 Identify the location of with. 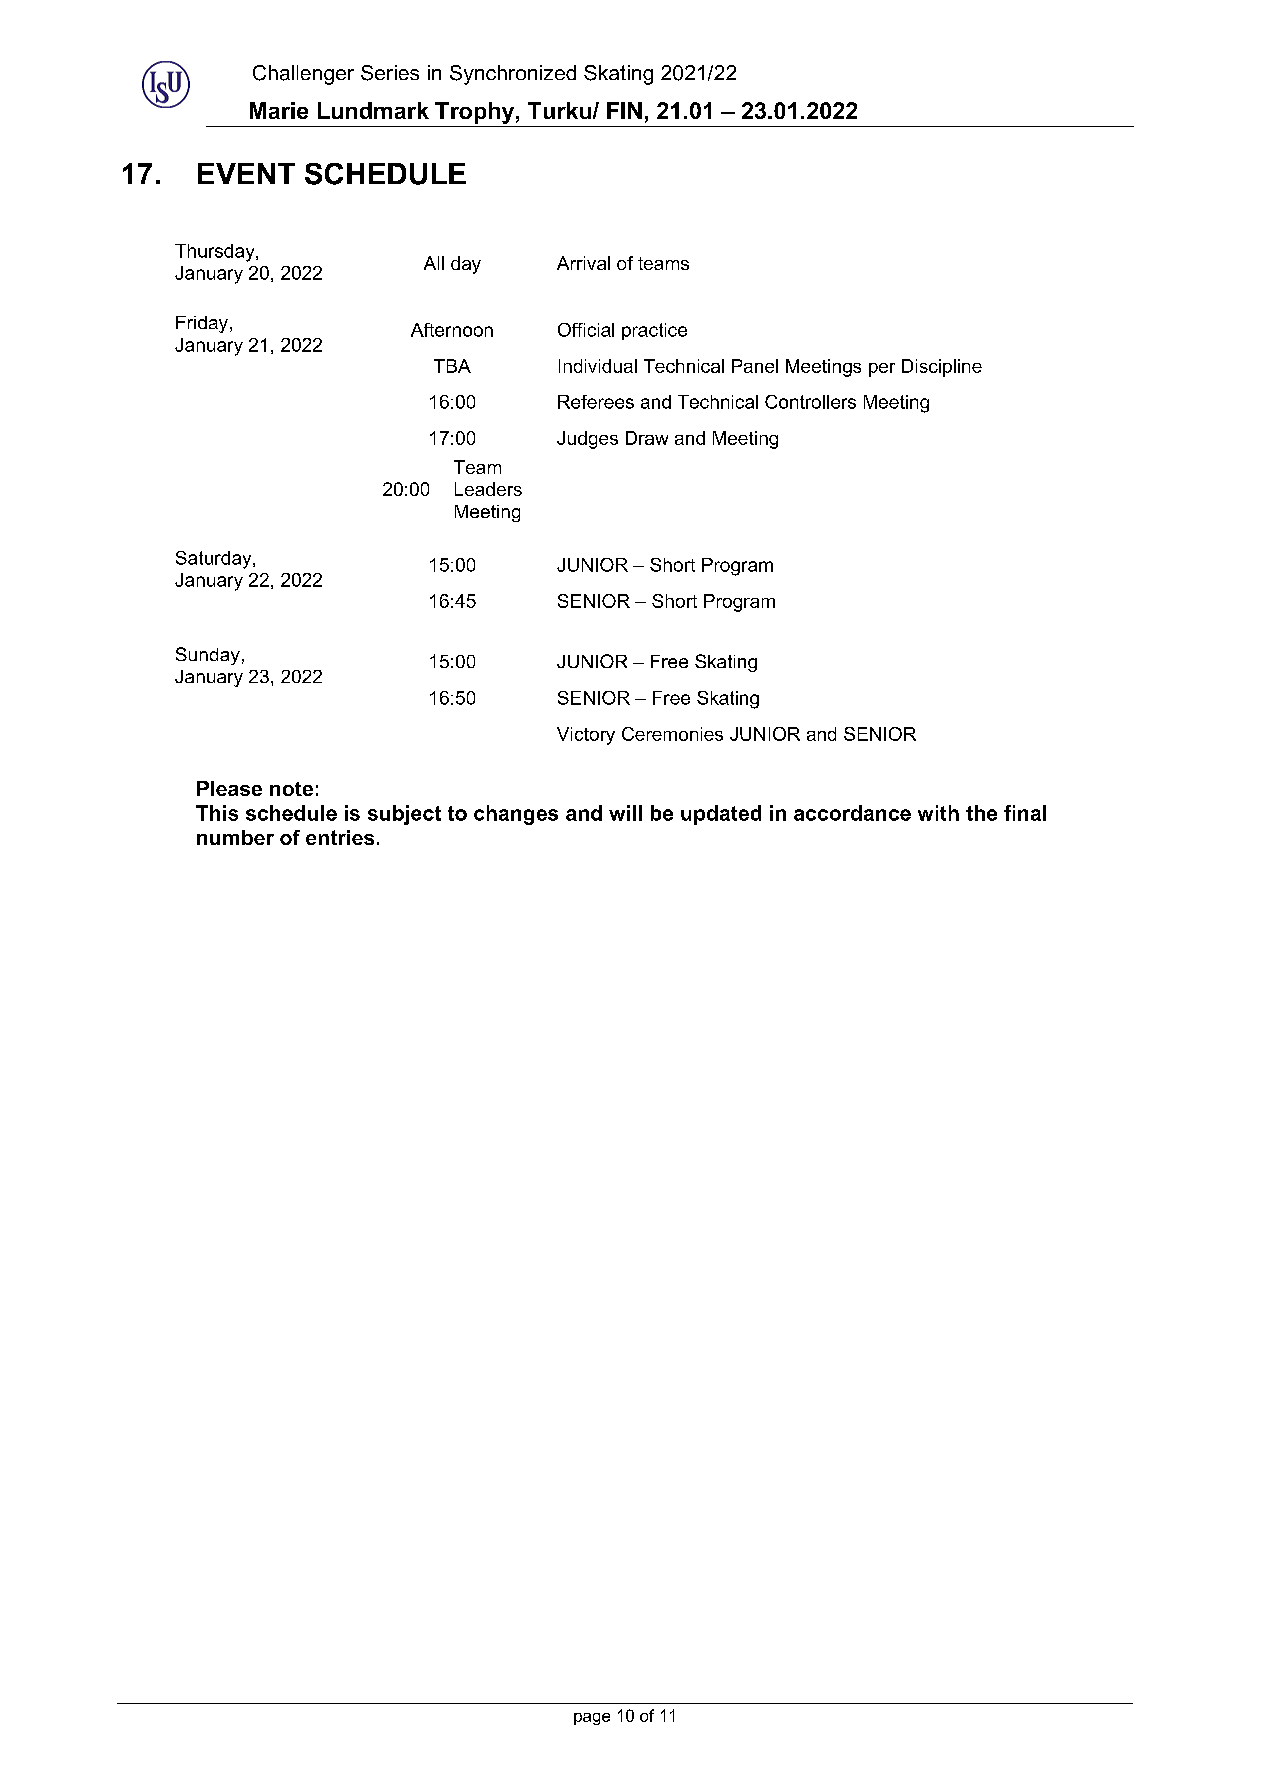
(938, 813).
